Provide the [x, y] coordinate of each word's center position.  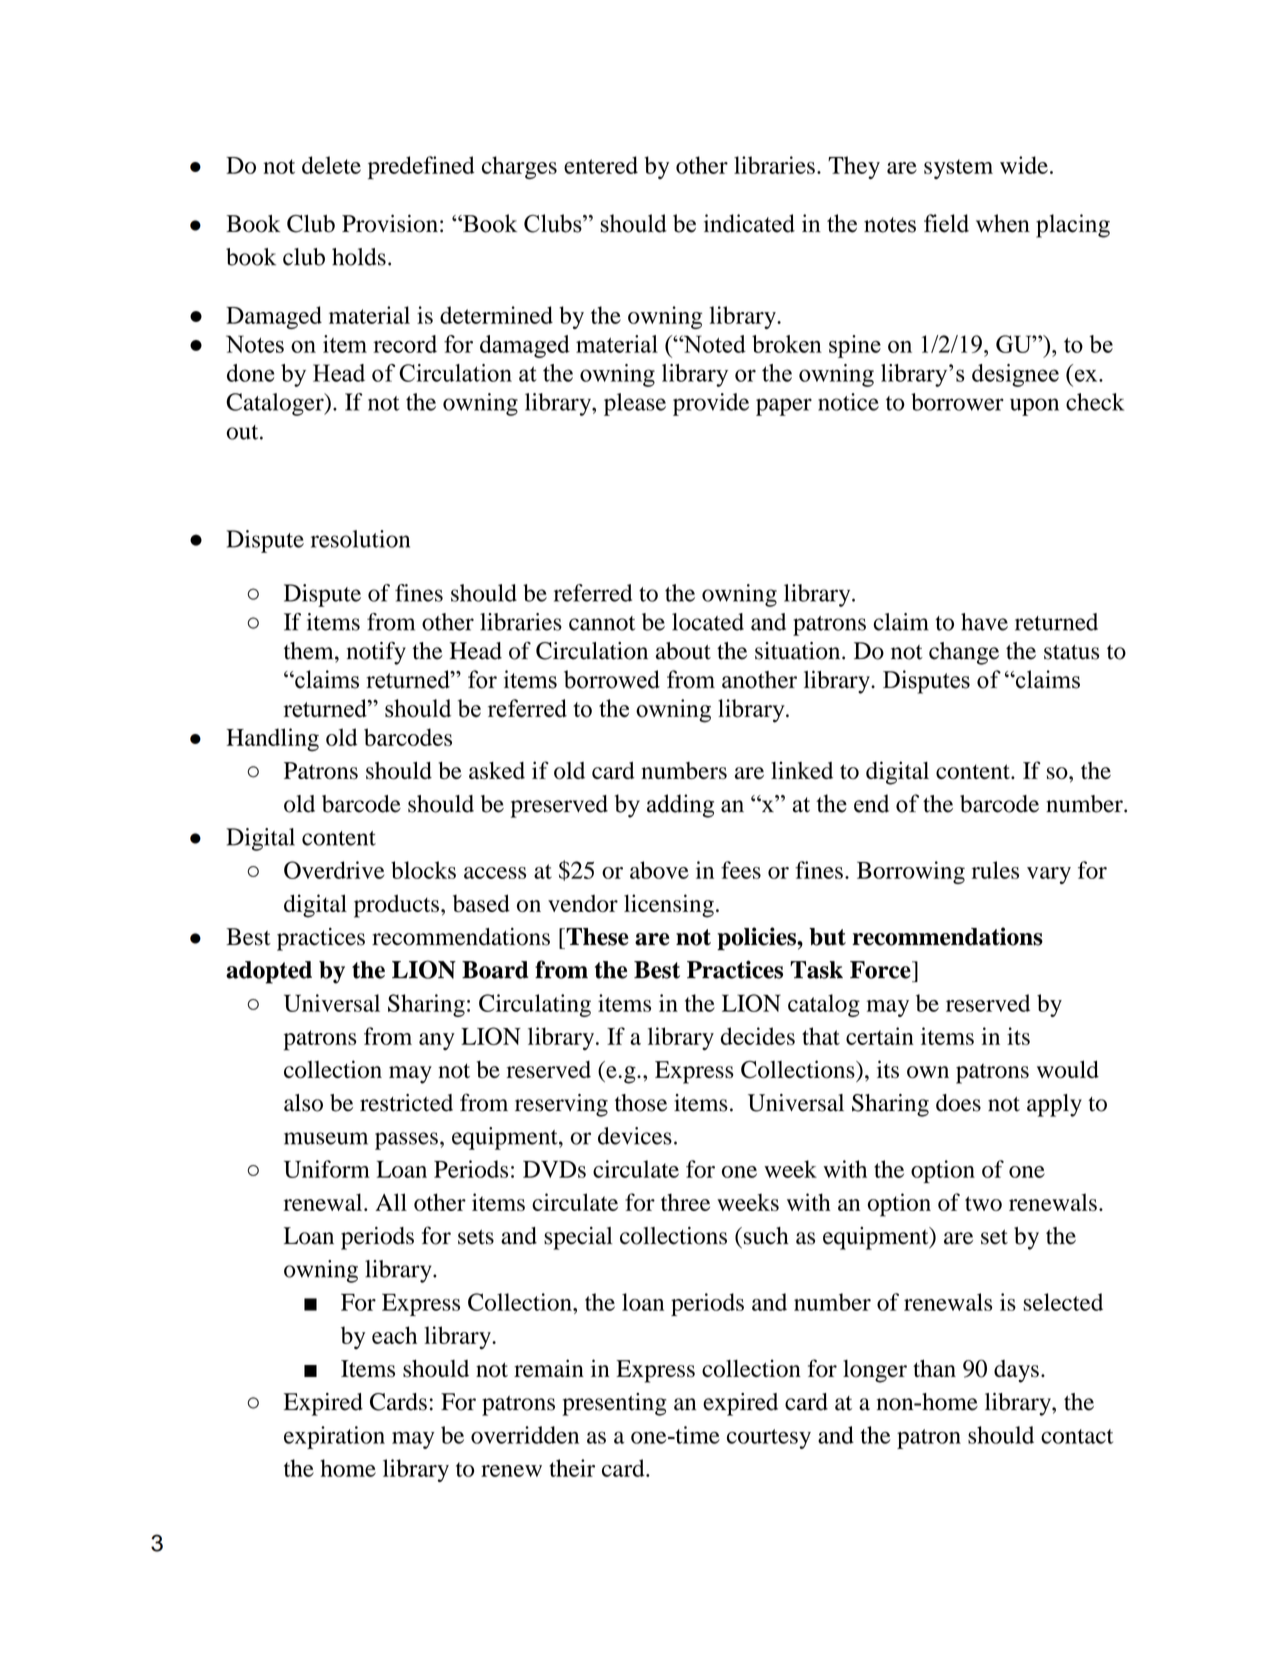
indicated [749, 223]
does [958, 1103]
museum [326, 1138]
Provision [390, 223]
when [1003, 223]
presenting [614, 1404]
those [641, 1103]
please [635, 404]
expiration [334, 1437]
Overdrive [334, 870]
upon [1034, 407]
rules [995, 870]
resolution [360, 539]
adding [680, 806]
